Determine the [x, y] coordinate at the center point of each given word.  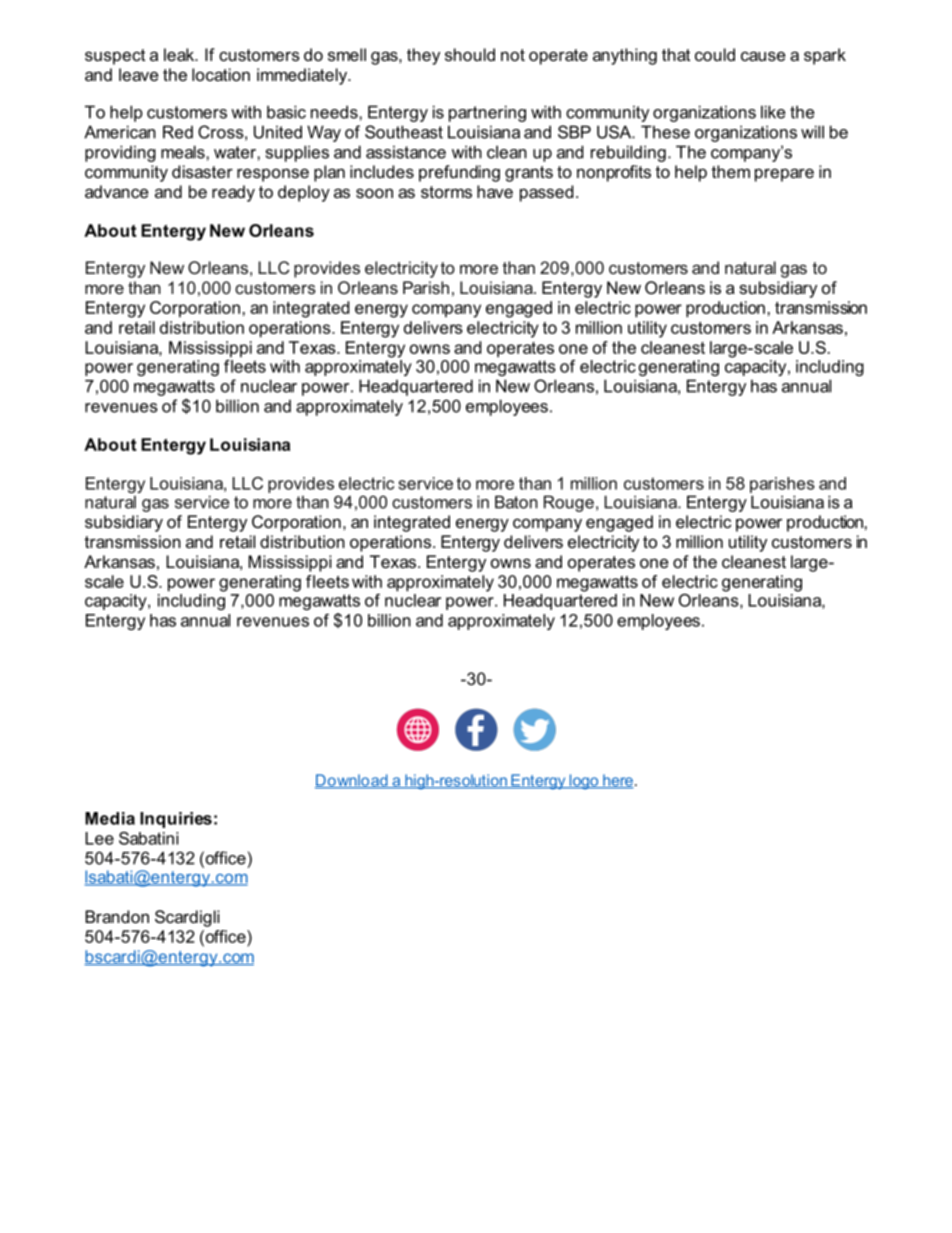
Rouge [569, 503]
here [617, 781]
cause [763, 56]
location [221, 74]
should [470, 54]
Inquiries [176, 820]
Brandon [117, 916]
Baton [516, 502]
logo [584, 782]
